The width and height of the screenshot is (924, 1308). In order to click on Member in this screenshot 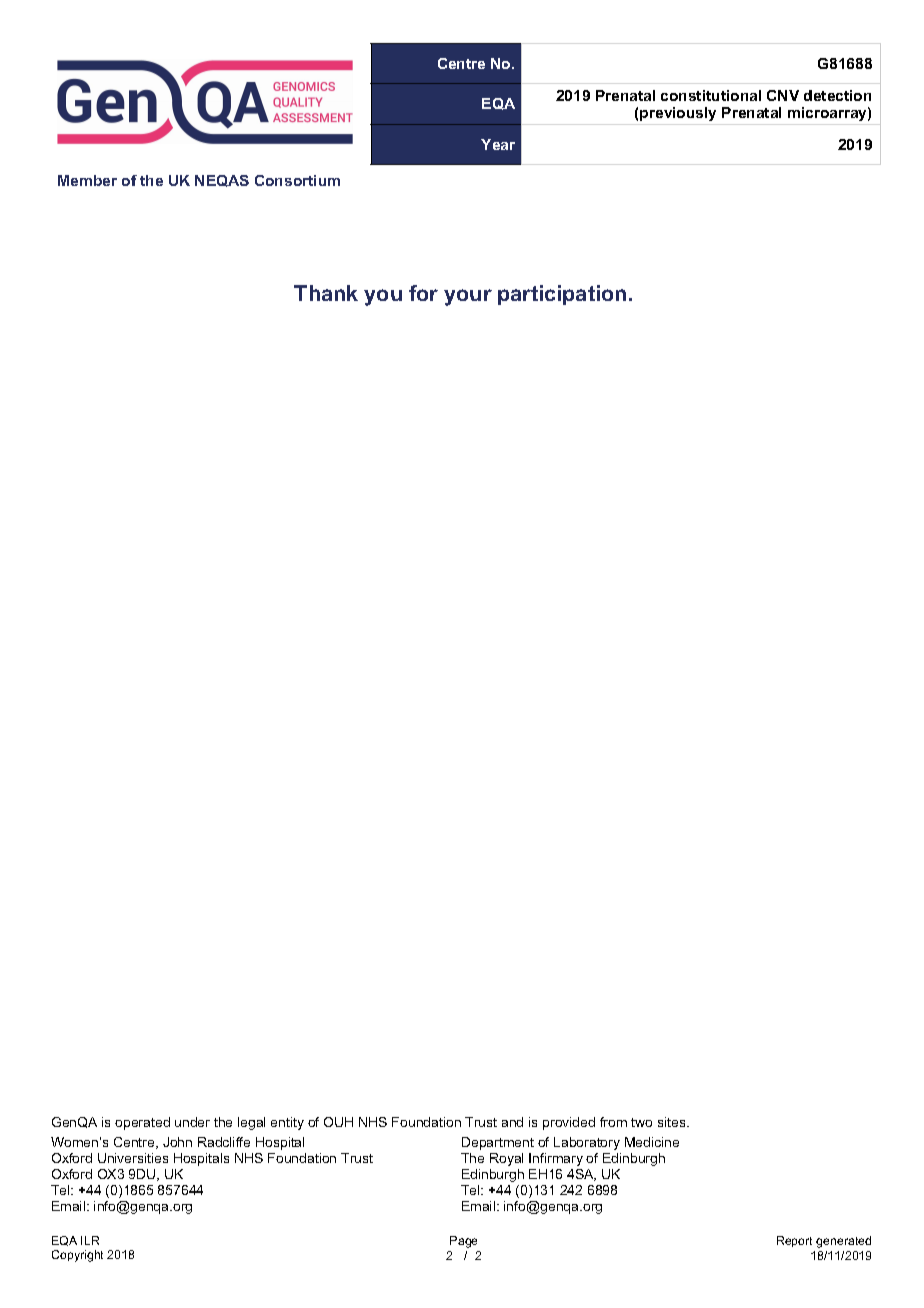, I will do `click(87, 180)`.
